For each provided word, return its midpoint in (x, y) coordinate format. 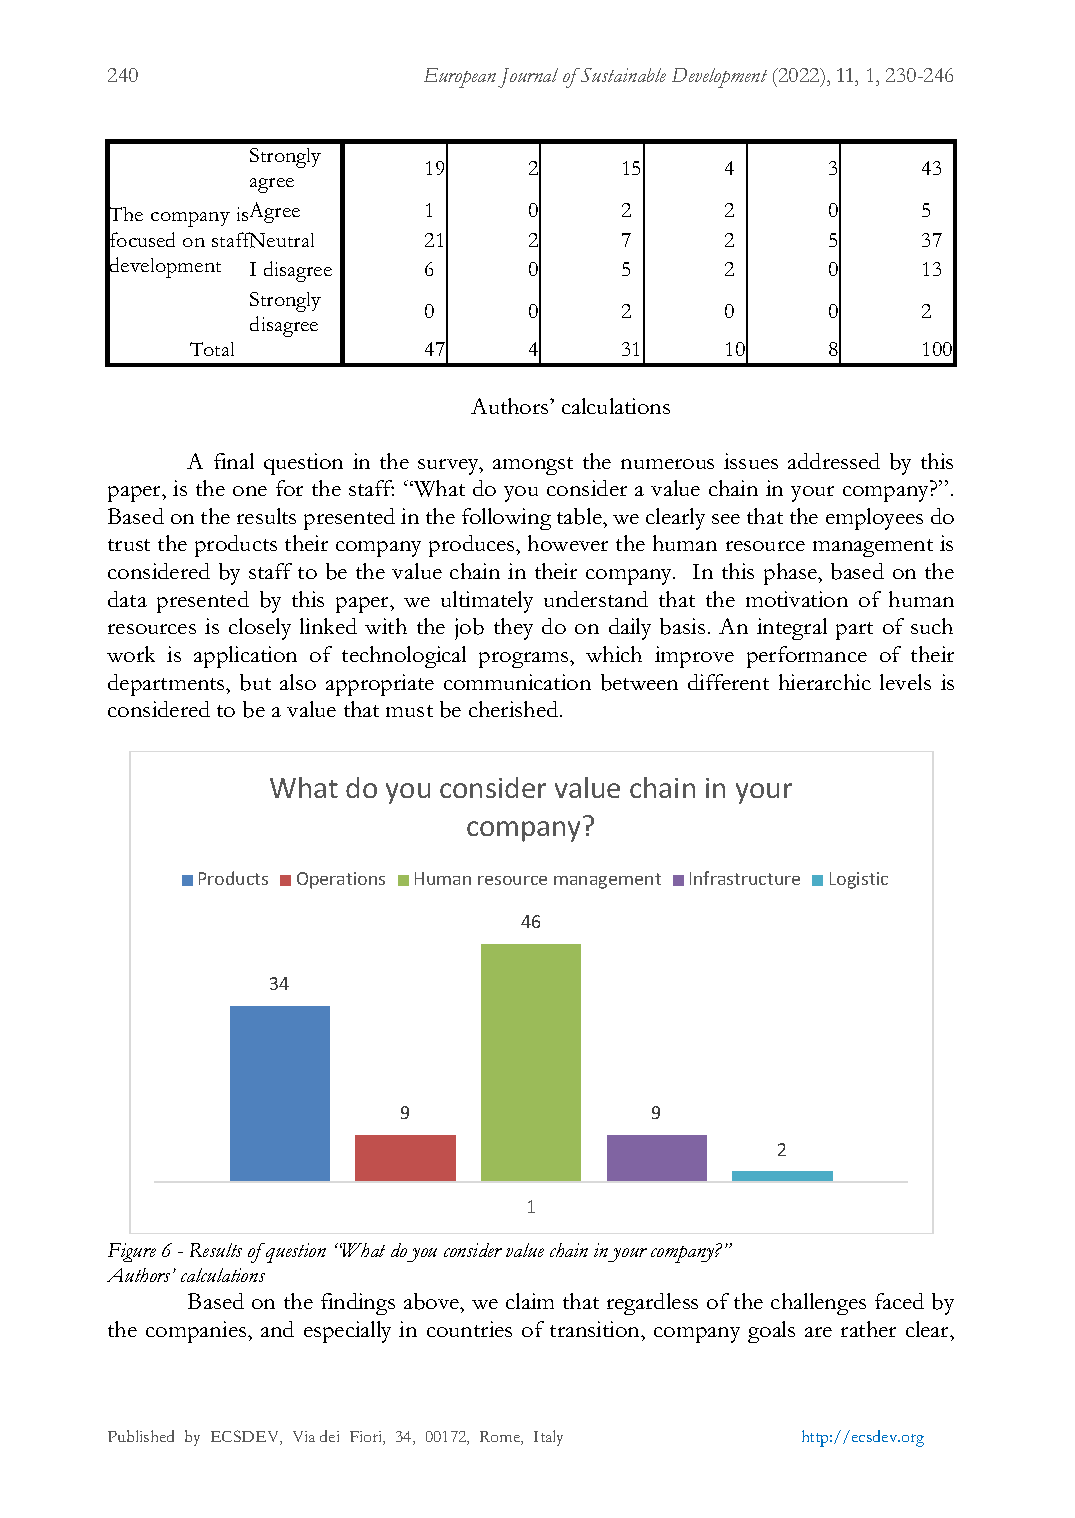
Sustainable (622, 75)
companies (197, 1332)
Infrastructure (745, 878)
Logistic (859, 880)
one (250, 491)
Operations (341, 880)
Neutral (281, 240)
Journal (528, 78)
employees (874, 519)
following (506, 519)
